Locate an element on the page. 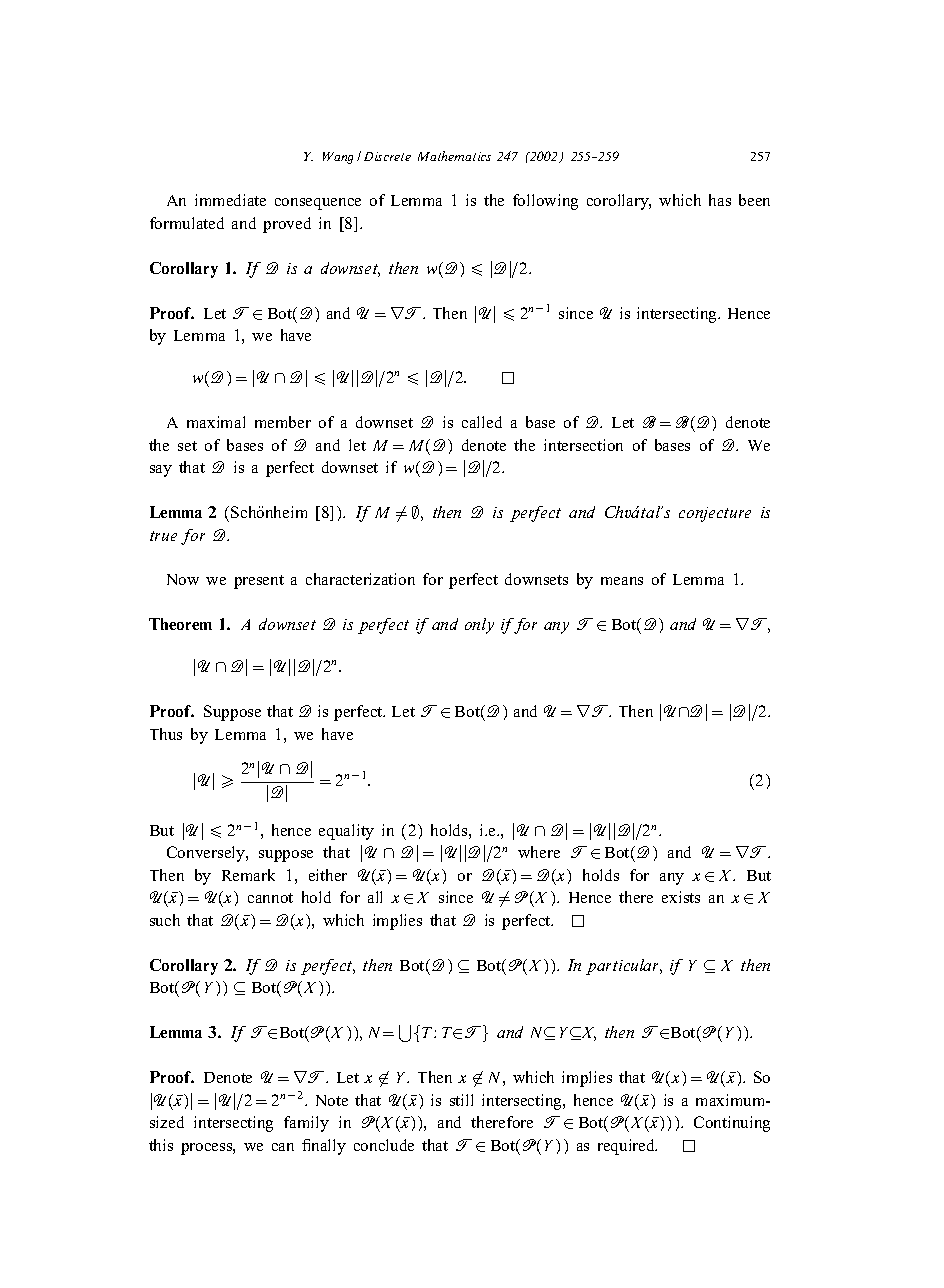  Continuing is located at coordinates (732, 1124).
